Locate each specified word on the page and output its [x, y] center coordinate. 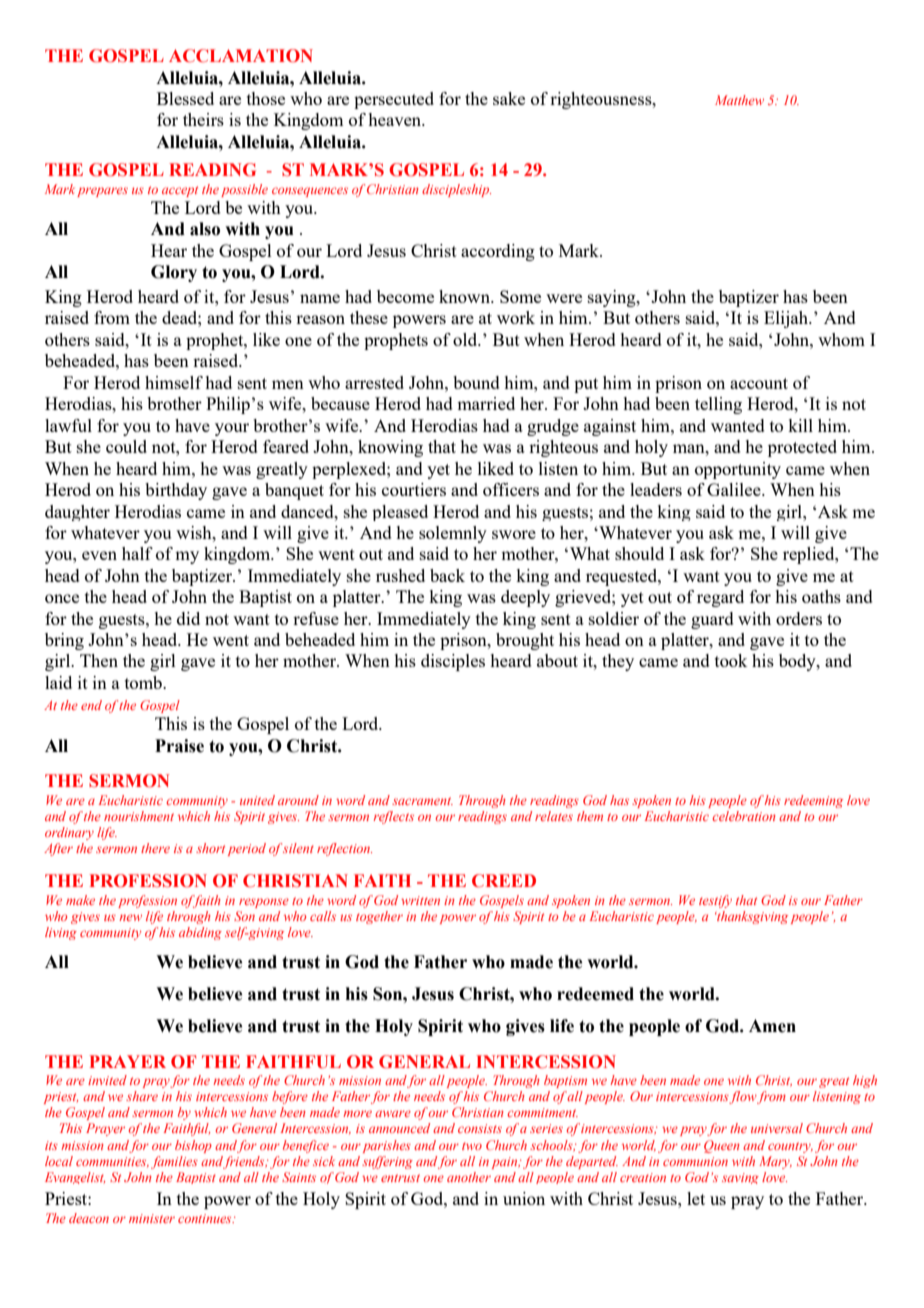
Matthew [739, 100]
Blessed [185, 98]
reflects [393, 817]
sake [509, 98]
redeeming [813, 801]
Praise [179, 746]
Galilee [735, 489]
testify [715, 901]
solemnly [453, 534]
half [137, 553]
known [465, 296]
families [174, 1162]
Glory [174, 273]
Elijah [787, 319]
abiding [200, 933]
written [420, 900]
